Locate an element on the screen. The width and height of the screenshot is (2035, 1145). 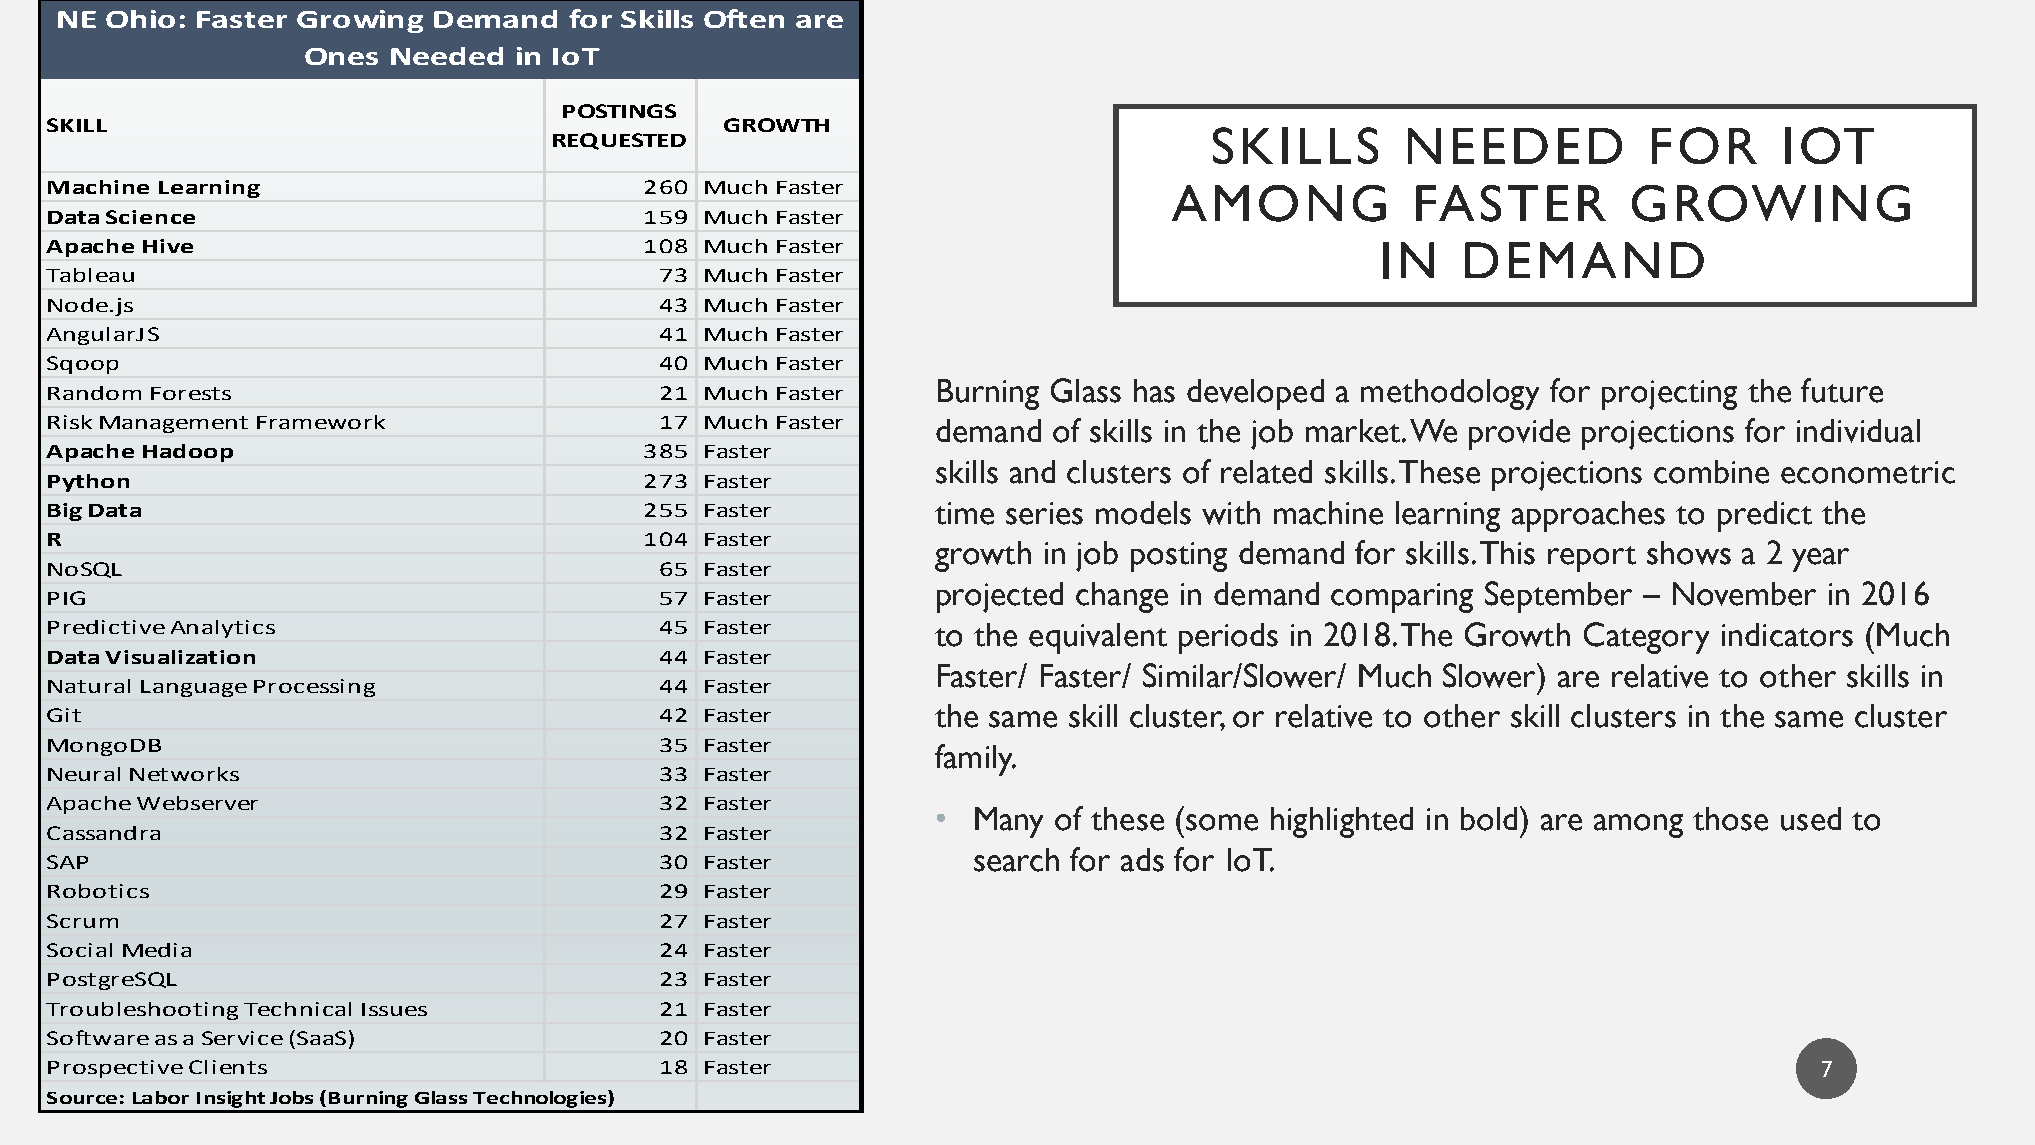
projected is located at coordinates (1000, 597).
